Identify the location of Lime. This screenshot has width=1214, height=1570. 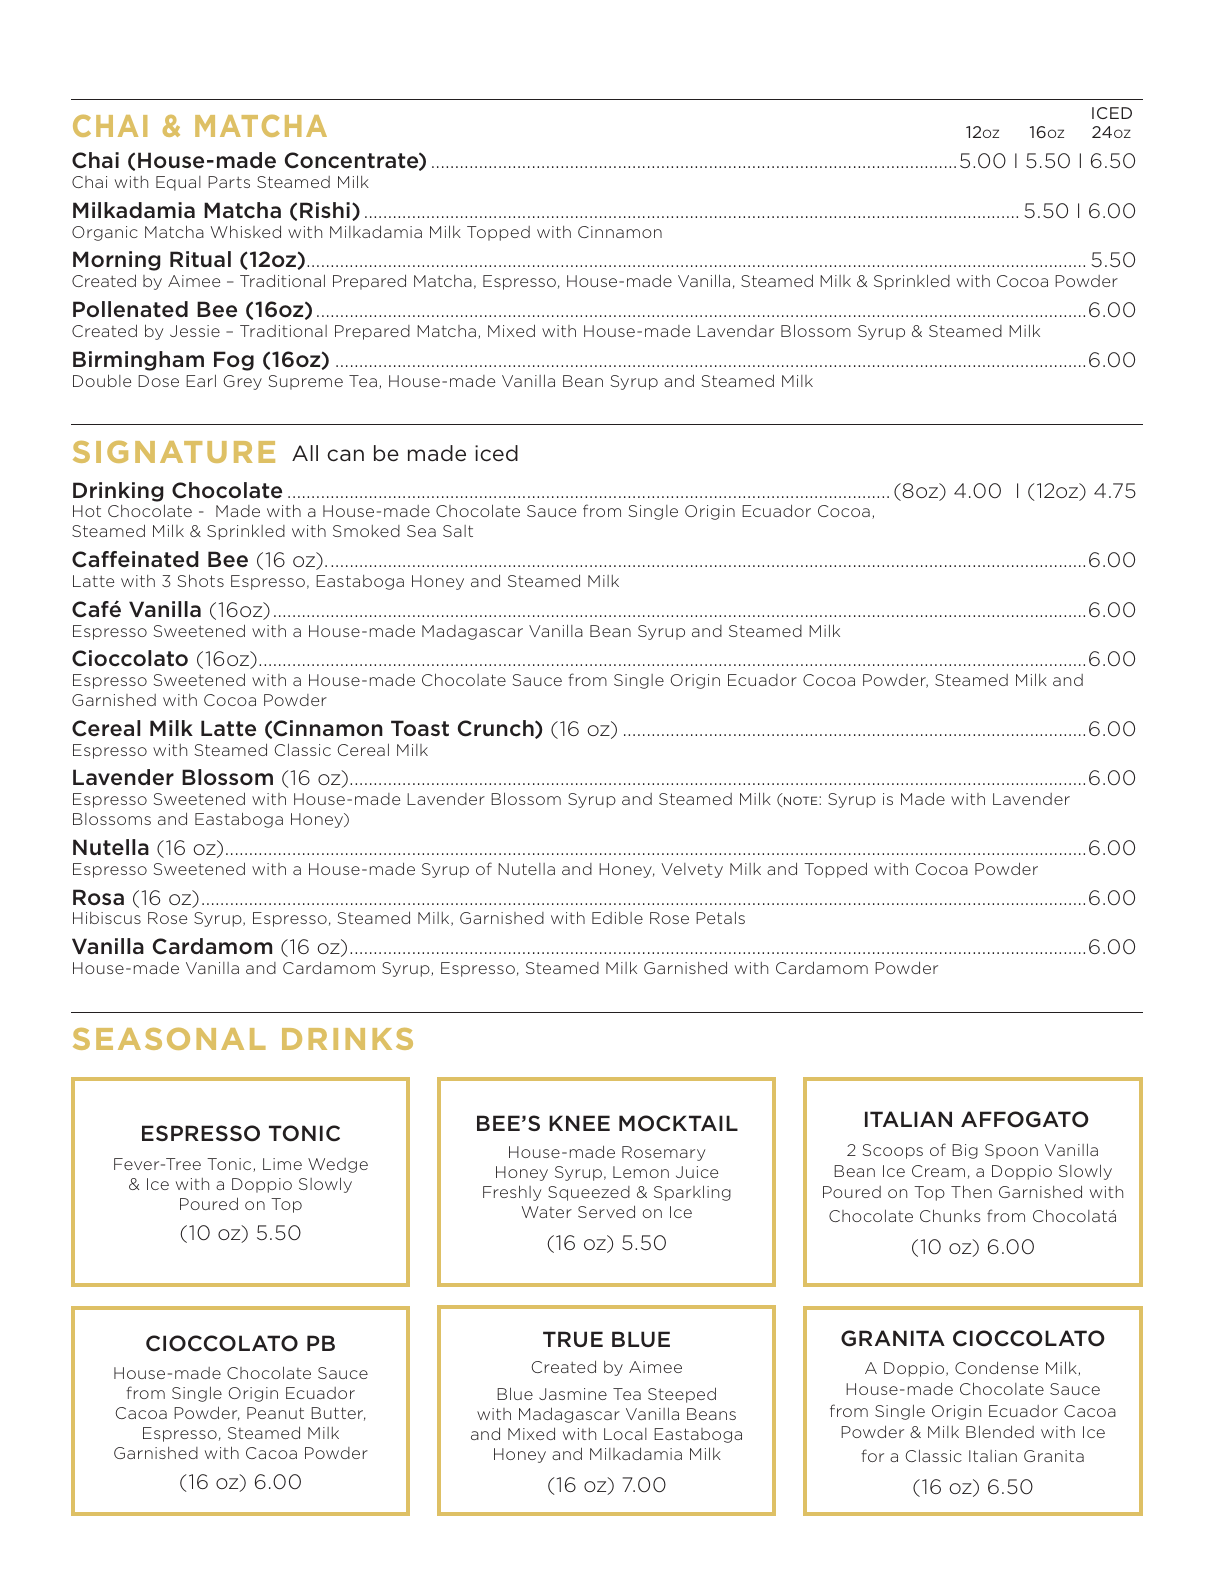
(282, 1164).
